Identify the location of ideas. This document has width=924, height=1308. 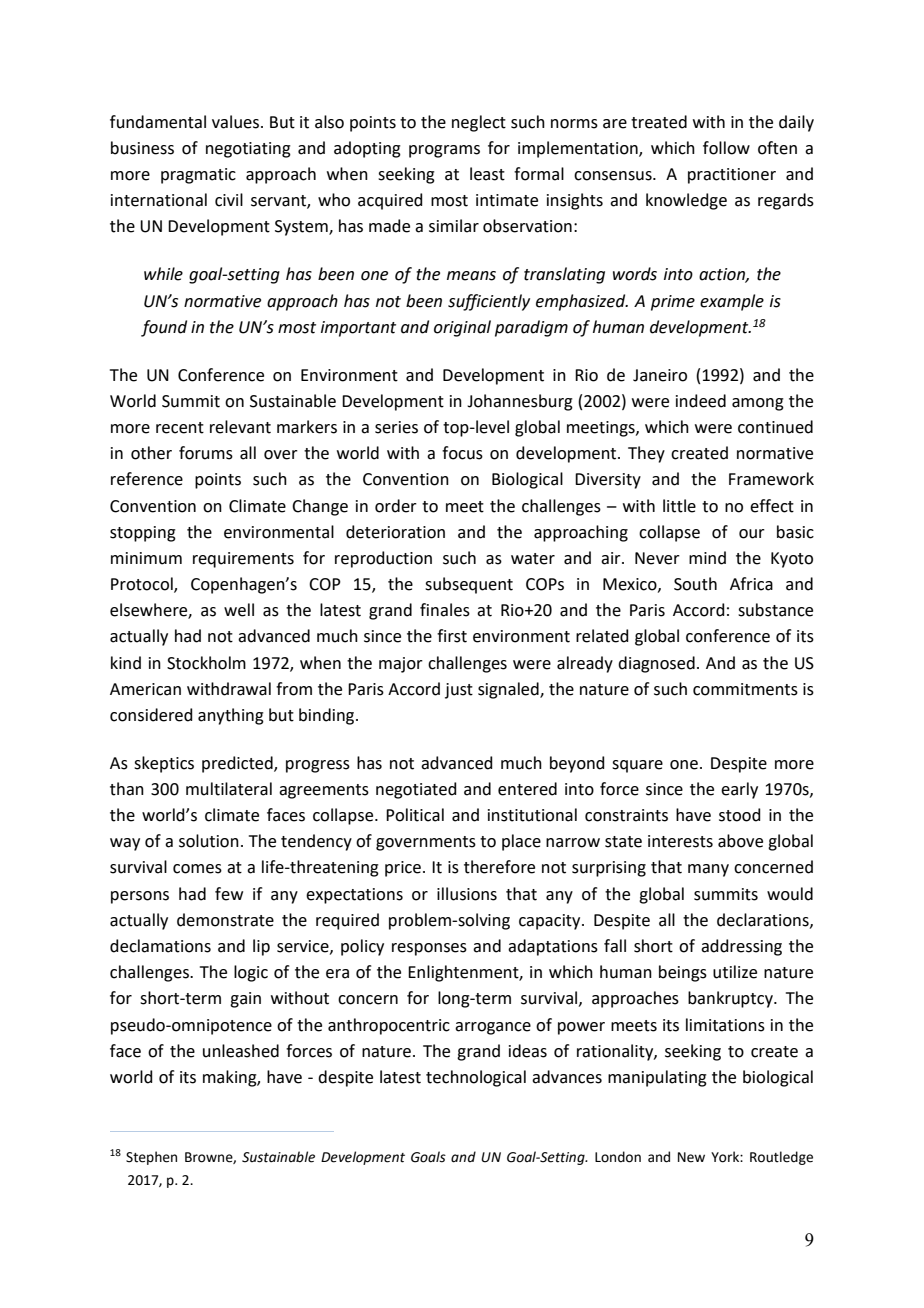
(528, 1051).
